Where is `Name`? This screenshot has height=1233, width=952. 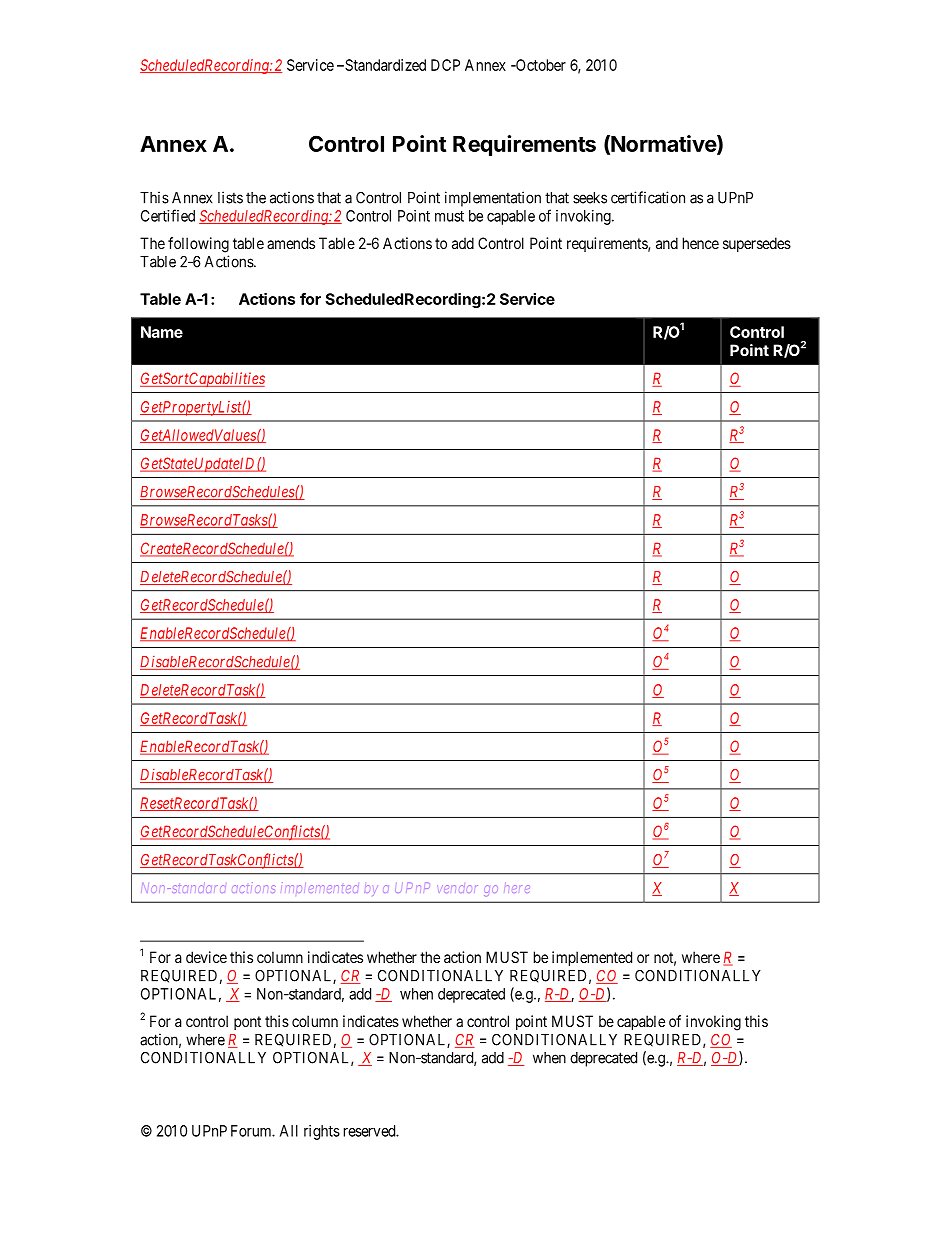
Name is located at coordinates (162, 332).
